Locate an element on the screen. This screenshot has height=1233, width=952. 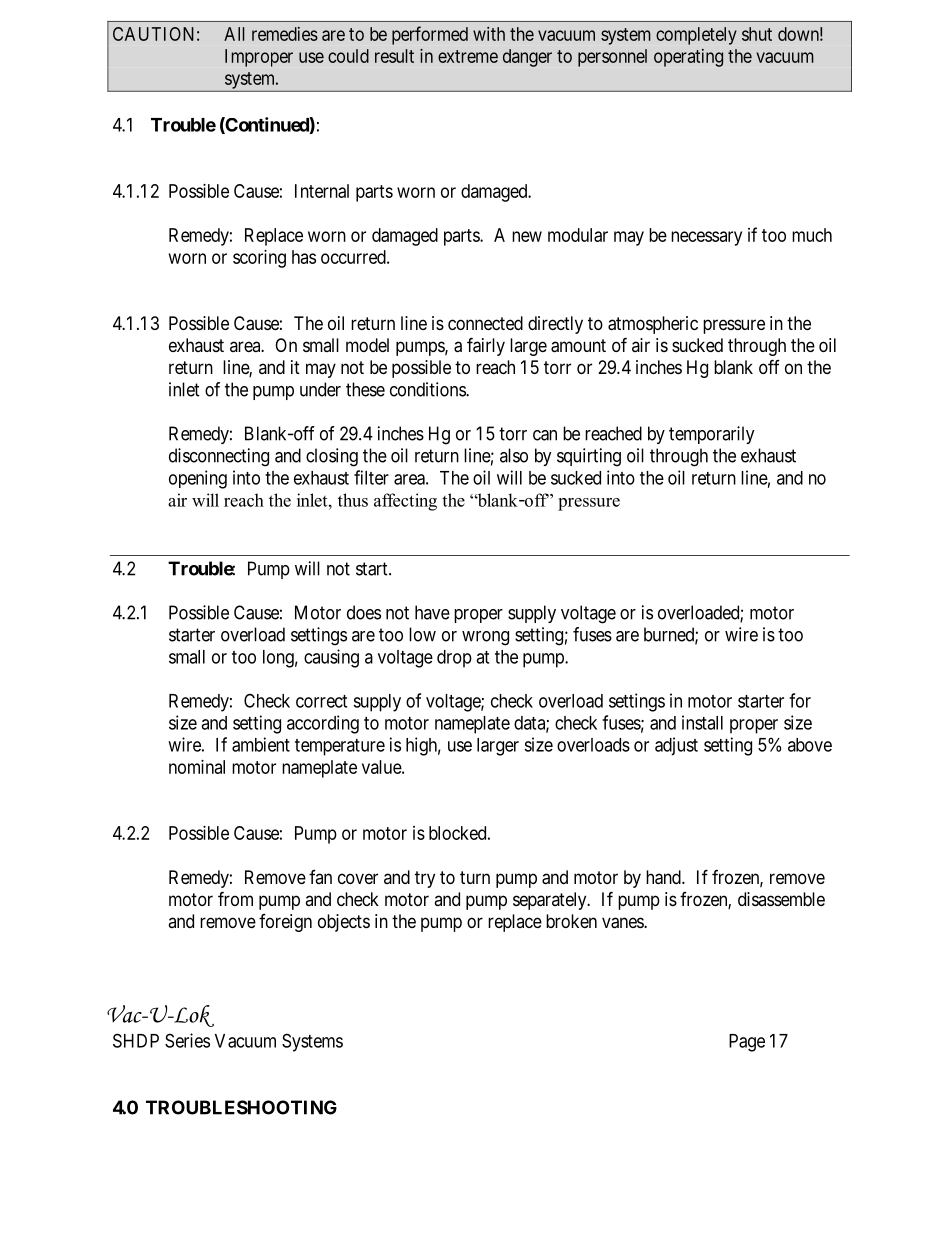
shut is located at coordinates (757, 34).
